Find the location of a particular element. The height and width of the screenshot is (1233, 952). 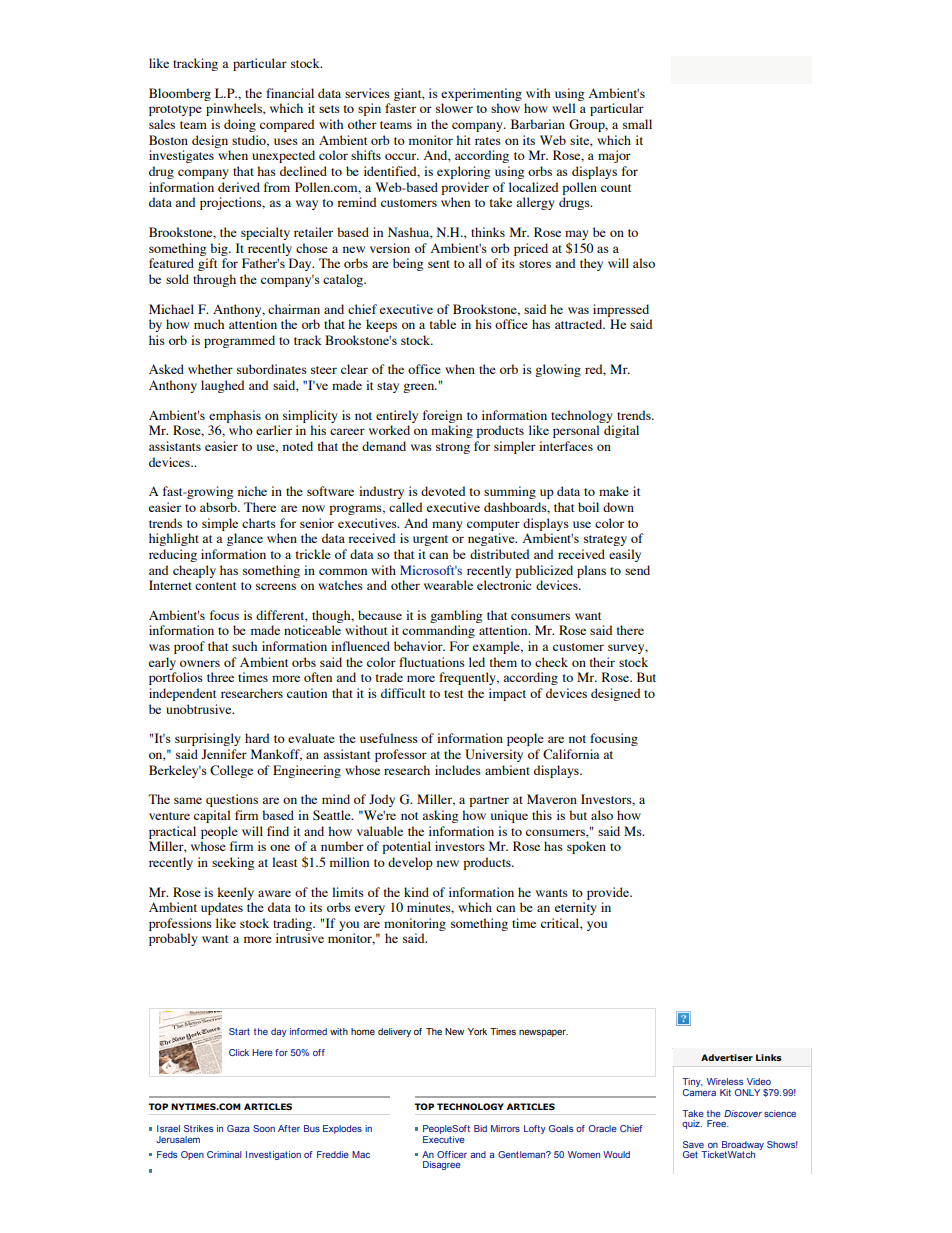

their is located at coordinates (602, 662).
